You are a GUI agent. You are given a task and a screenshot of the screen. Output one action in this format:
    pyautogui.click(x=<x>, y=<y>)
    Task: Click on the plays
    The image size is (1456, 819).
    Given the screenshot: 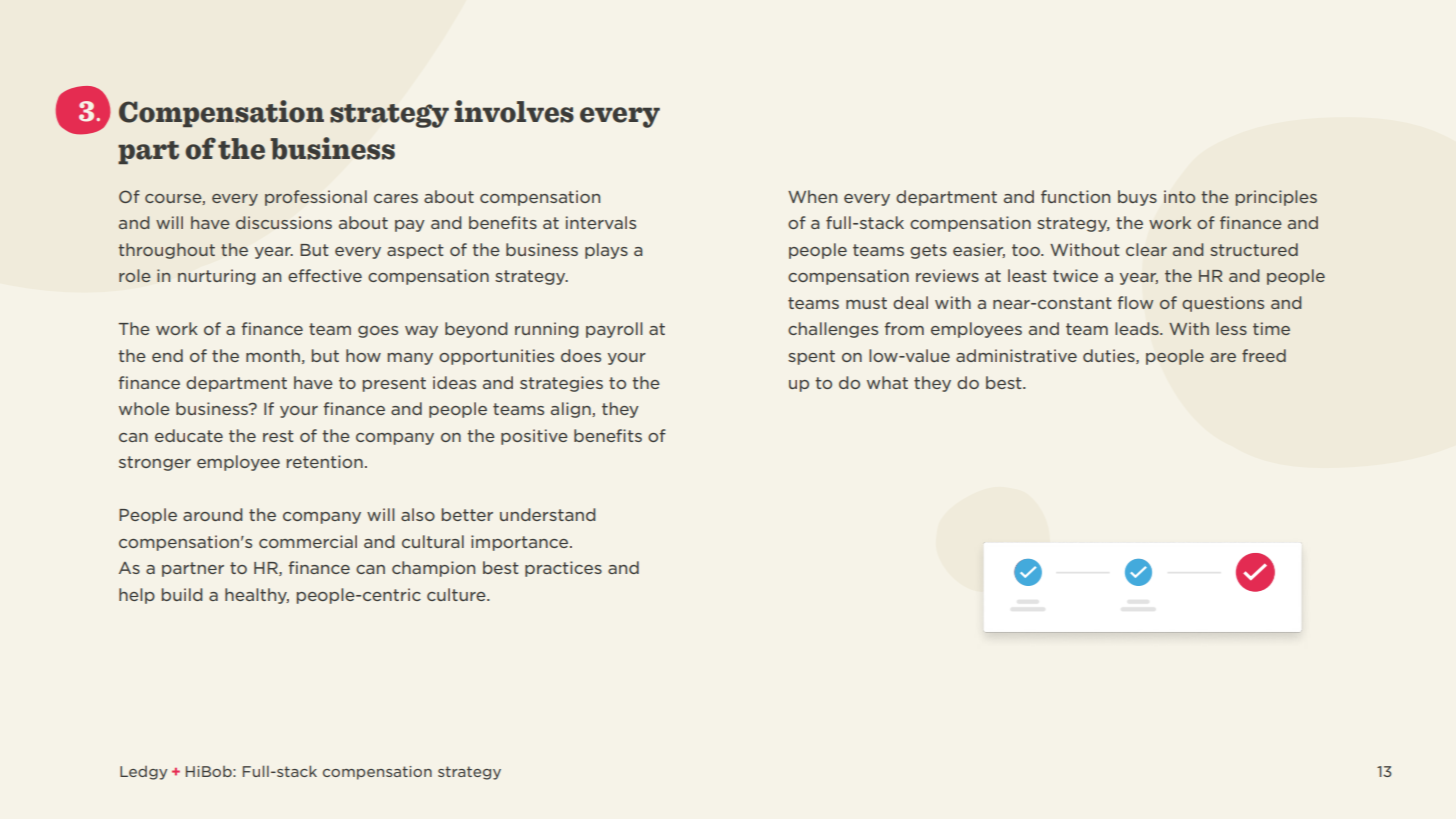 What is the action you would take?
    pyautogui.click(x=606, y=251)
